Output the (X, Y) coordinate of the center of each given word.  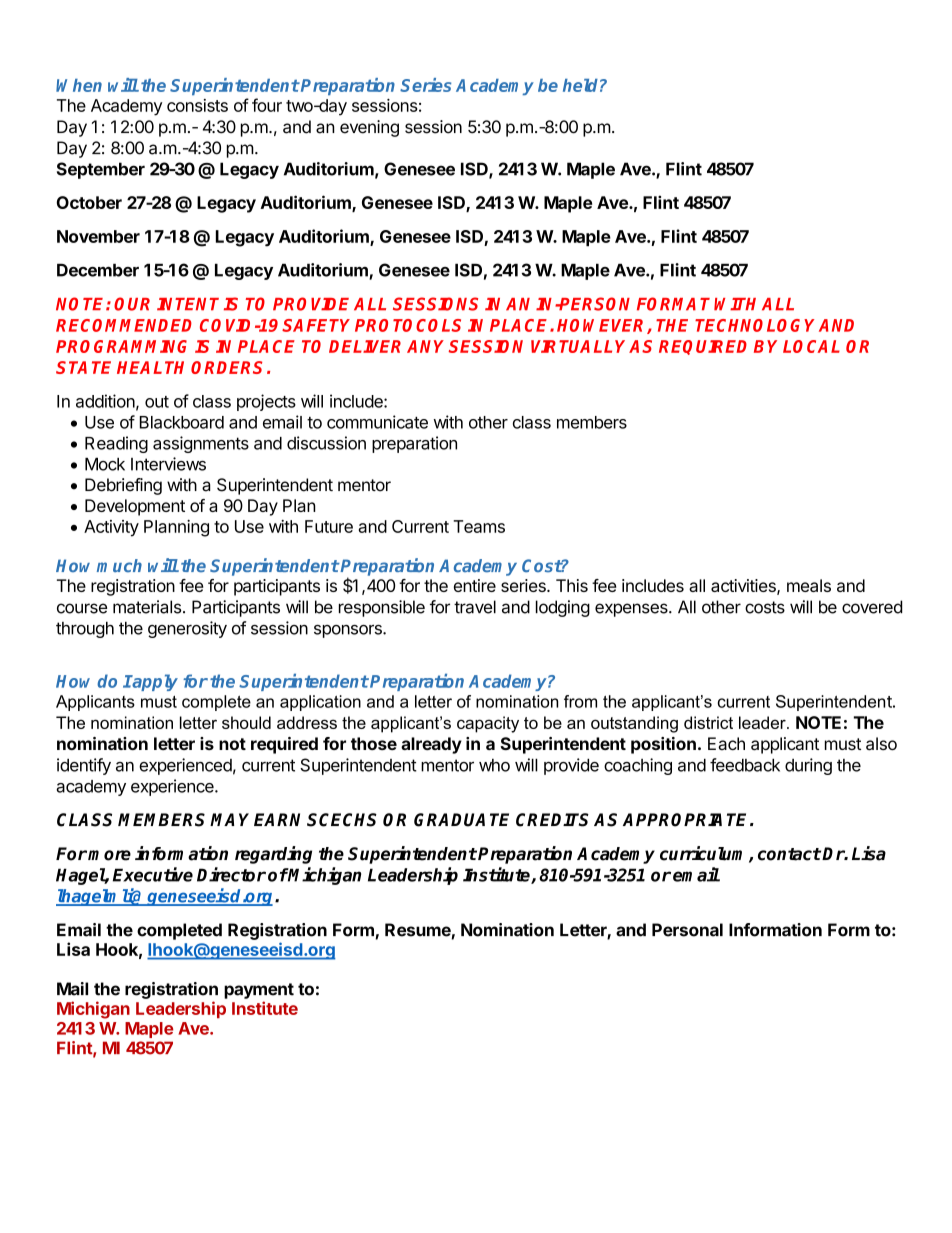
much (119, 566)
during (808, 766)
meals (809, 585)
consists (197, 105)
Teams (479, 526)
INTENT (188, 304)
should (246, 722)
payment (259, 991)
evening (369, 128)
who (494, 765)
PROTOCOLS (408, 325)
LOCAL (811, 346)
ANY (428, 346)
